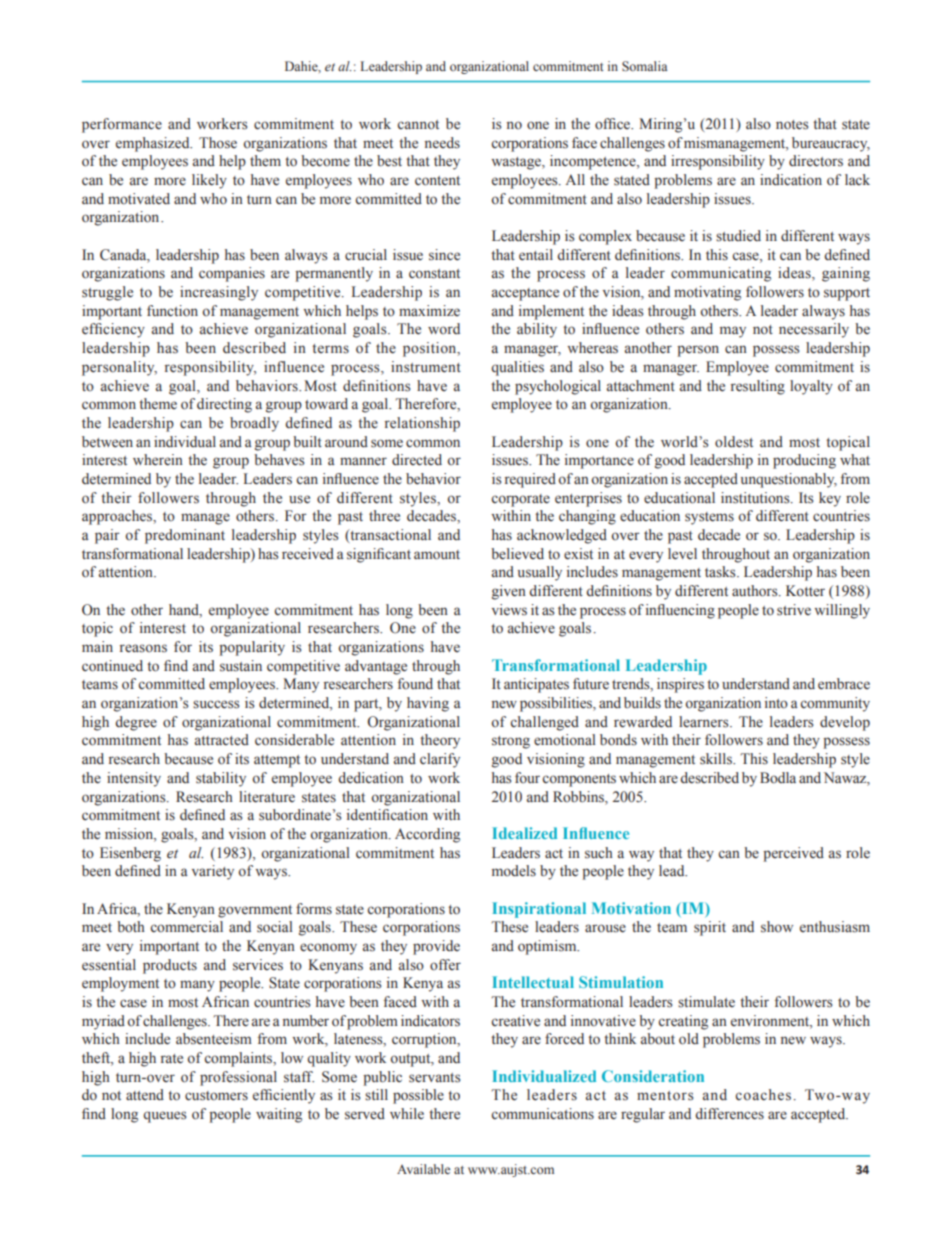  I want to click on notes, so click(792, 125).
